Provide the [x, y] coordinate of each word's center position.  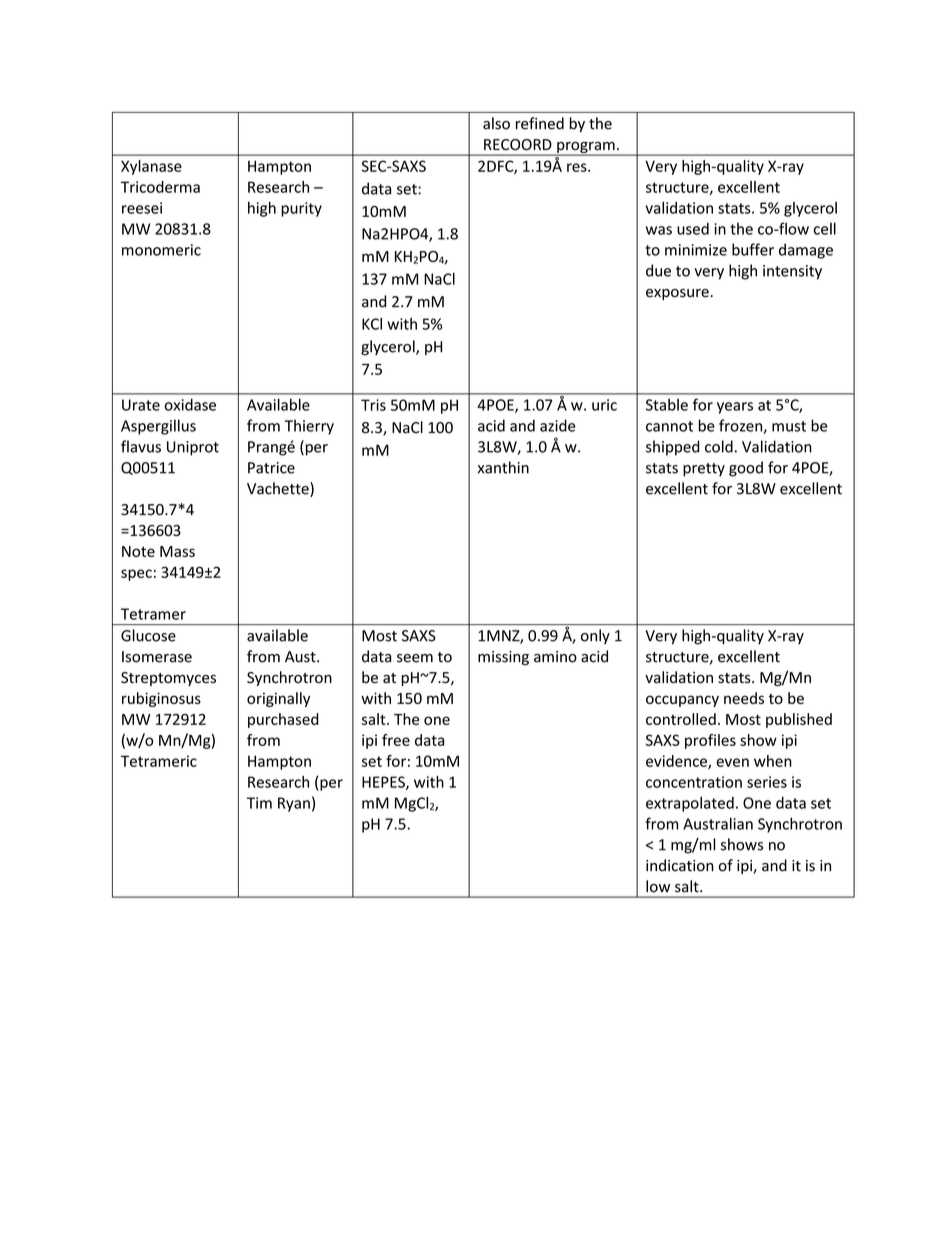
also [496, 123]
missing [503, 658]
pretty [704, 470]
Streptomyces [168, 679]
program [586, 149]
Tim [259, 803]
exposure [678, 294]
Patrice [271, 468]
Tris [373, 405]
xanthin [503, 467]
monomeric [161, 250]
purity [301, 209]
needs [744, 698]
